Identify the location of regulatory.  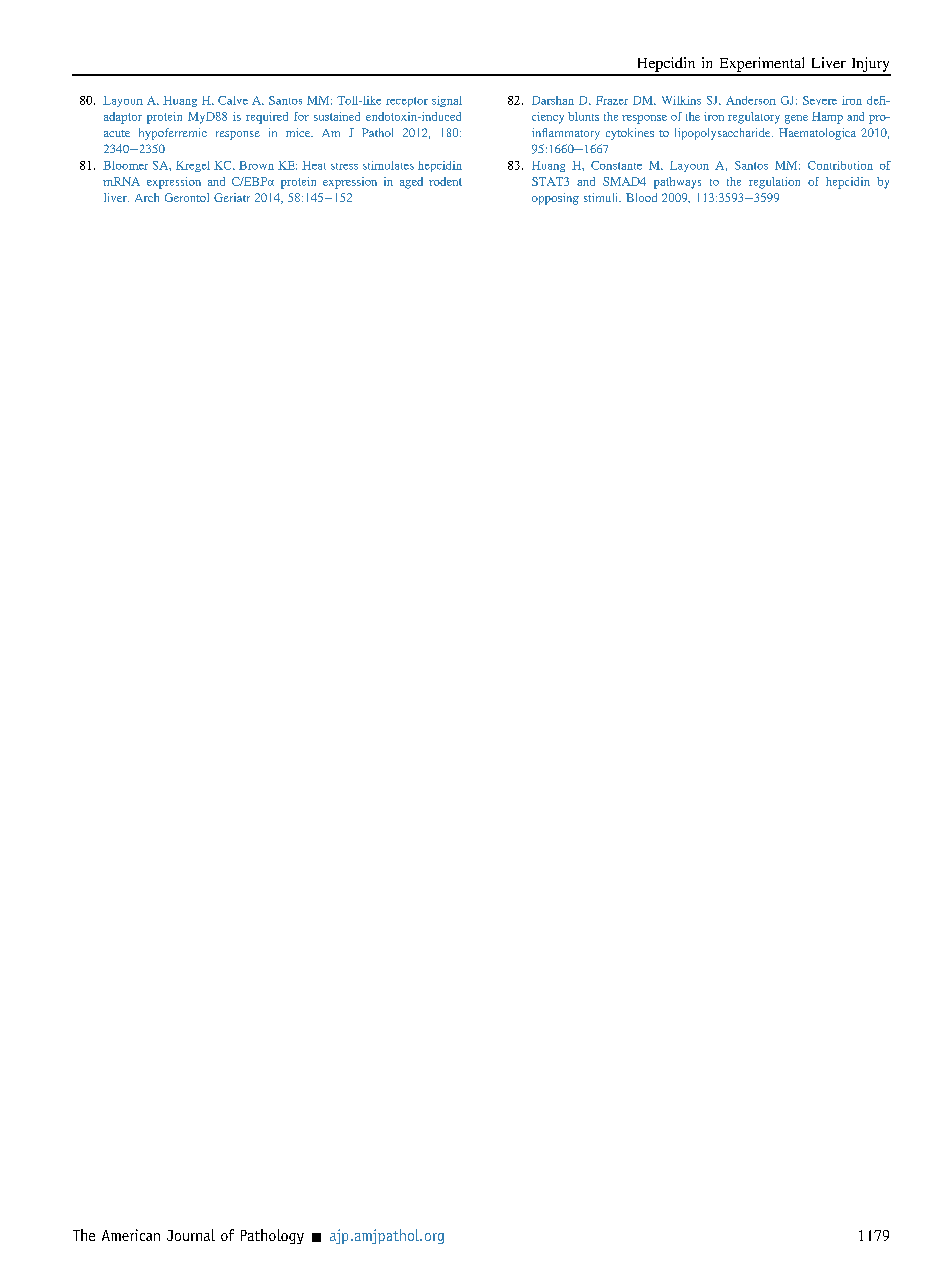
(754, 118).
